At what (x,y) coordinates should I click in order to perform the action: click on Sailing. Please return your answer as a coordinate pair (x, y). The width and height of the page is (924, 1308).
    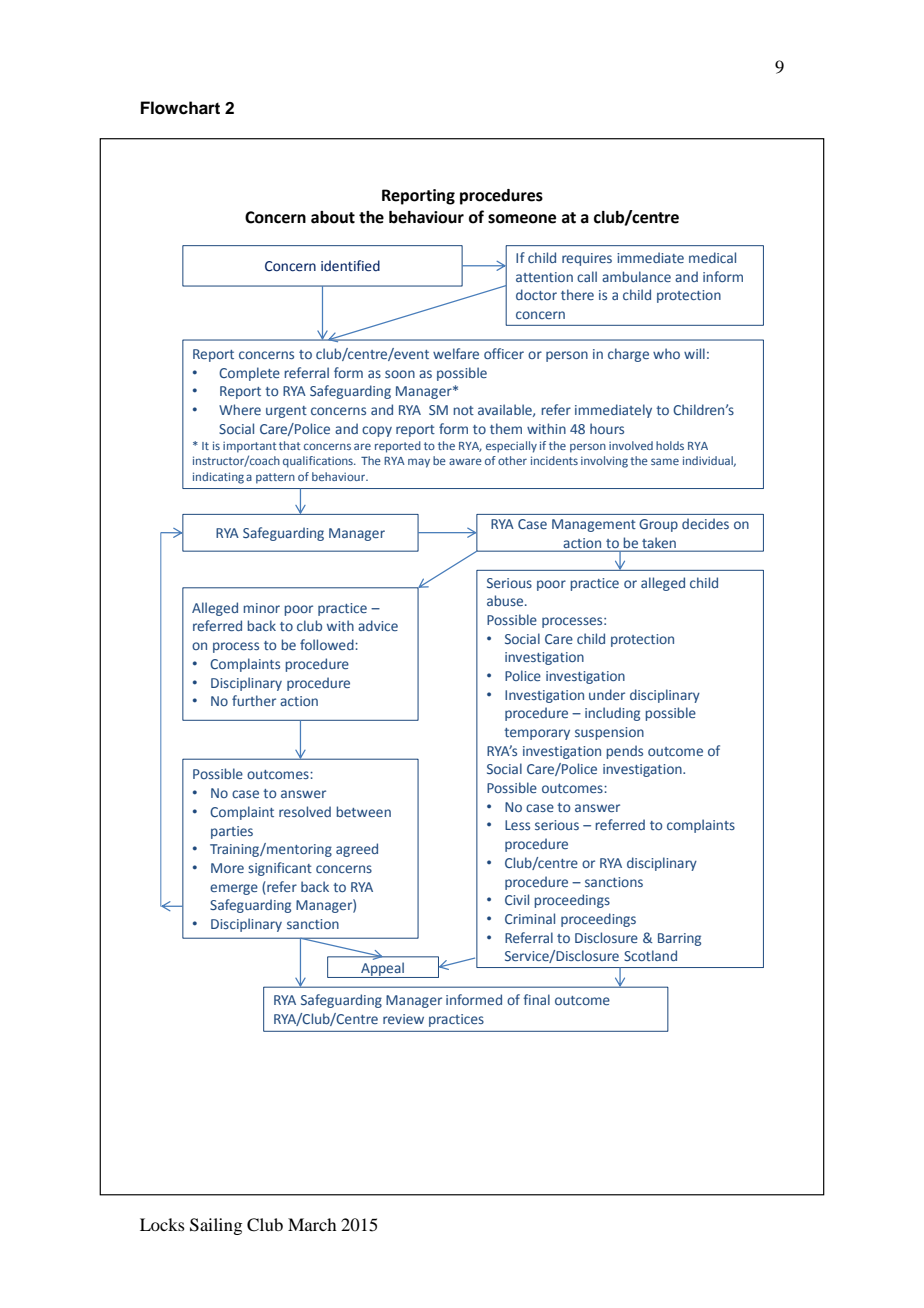
    Looking at the image, I should click on (216, 1226).
